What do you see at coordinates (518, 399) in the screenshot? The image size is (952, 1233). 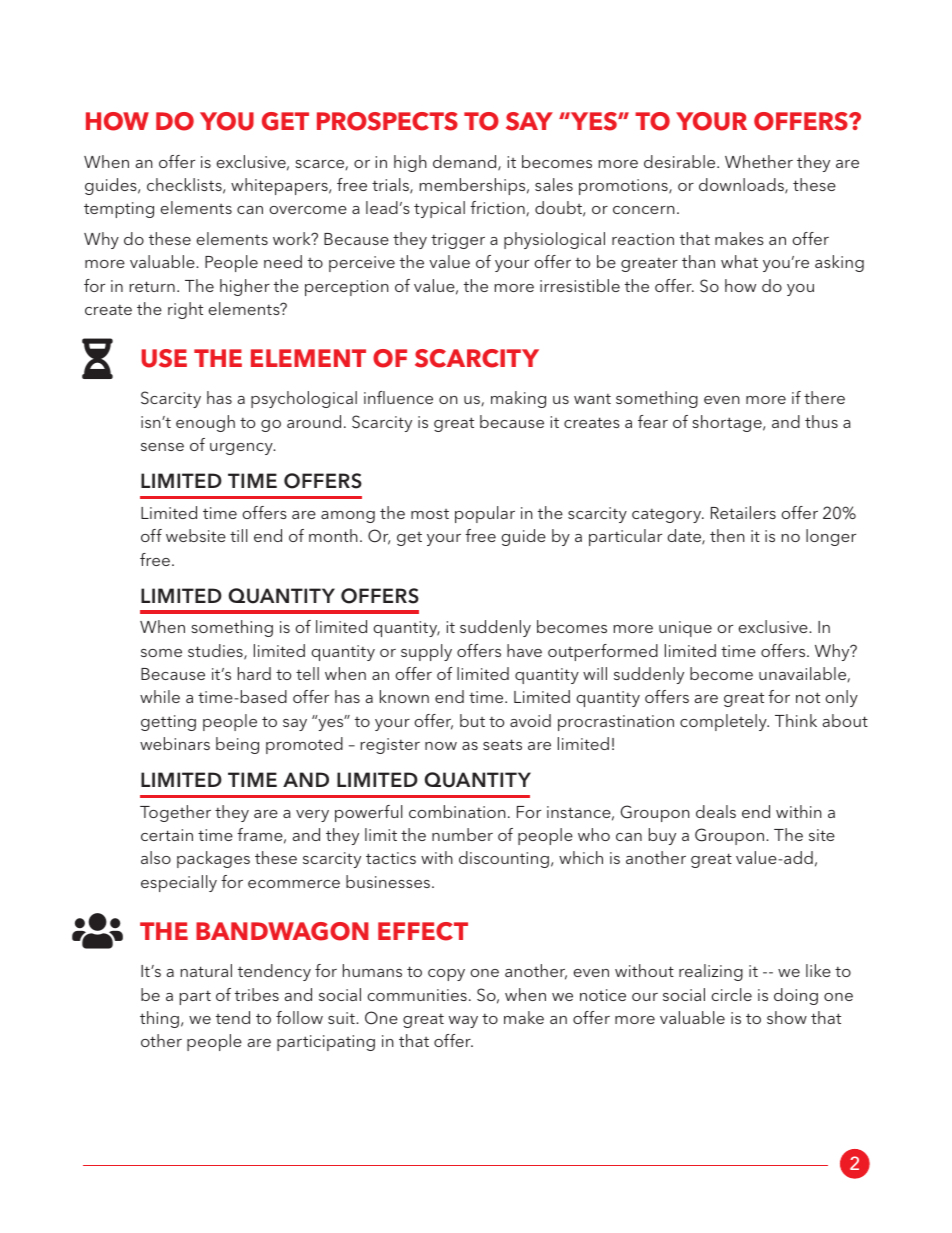 I see `making` at bounding box center [518, 399].
